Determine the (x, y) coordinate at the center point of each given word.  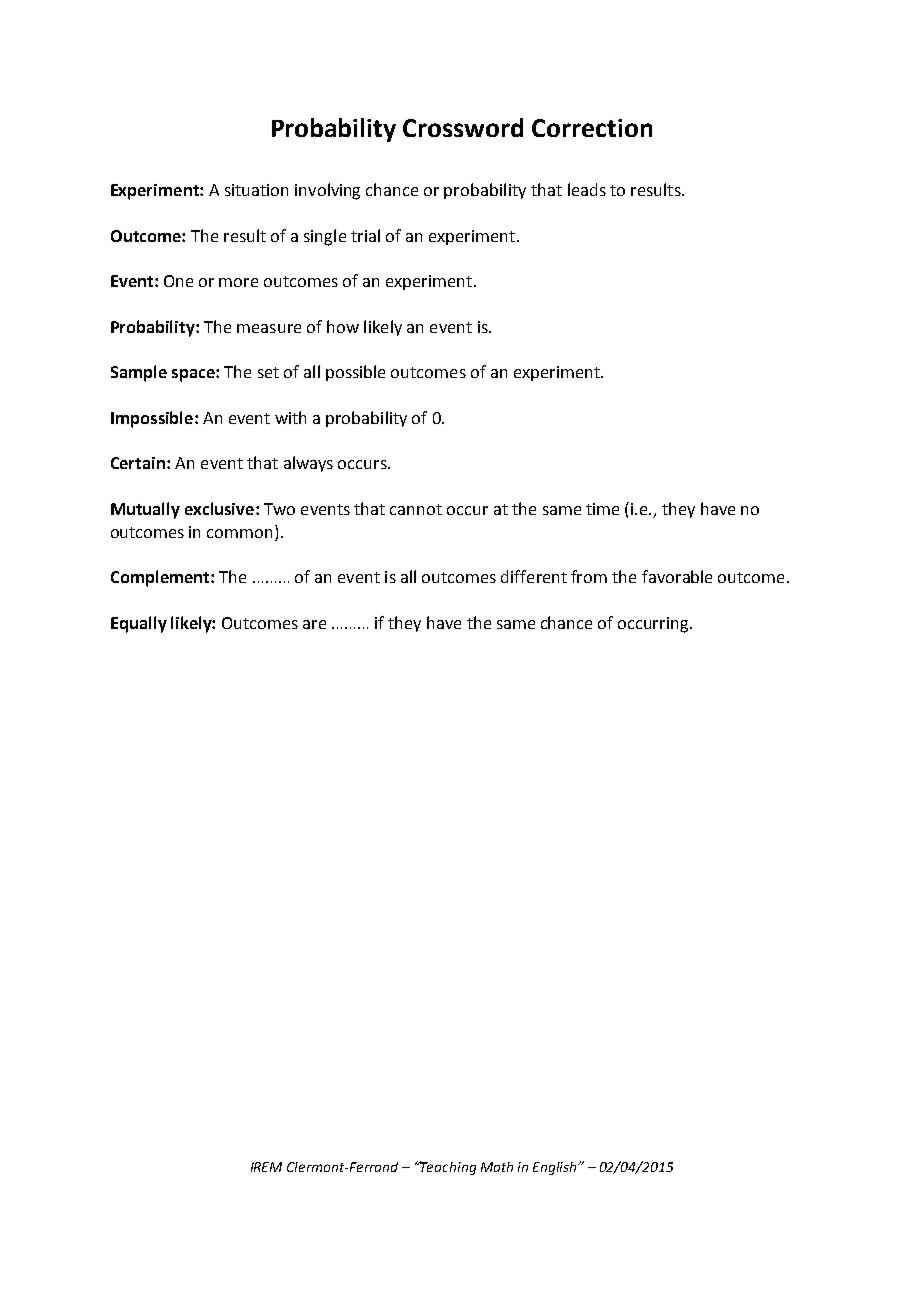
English (556, 1168)
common (239, 533)
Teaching (447, 1168)
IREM (266, 1167)
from (589, 576)
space (194, 375)
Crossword (463, 127)
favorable (677, 576)
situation (256, 190)
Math (497, 1167)
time (602, 509)
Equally (139, 624)
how (343, 326)
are (314, 624)
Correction (592, 128)
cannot (416, 509)
